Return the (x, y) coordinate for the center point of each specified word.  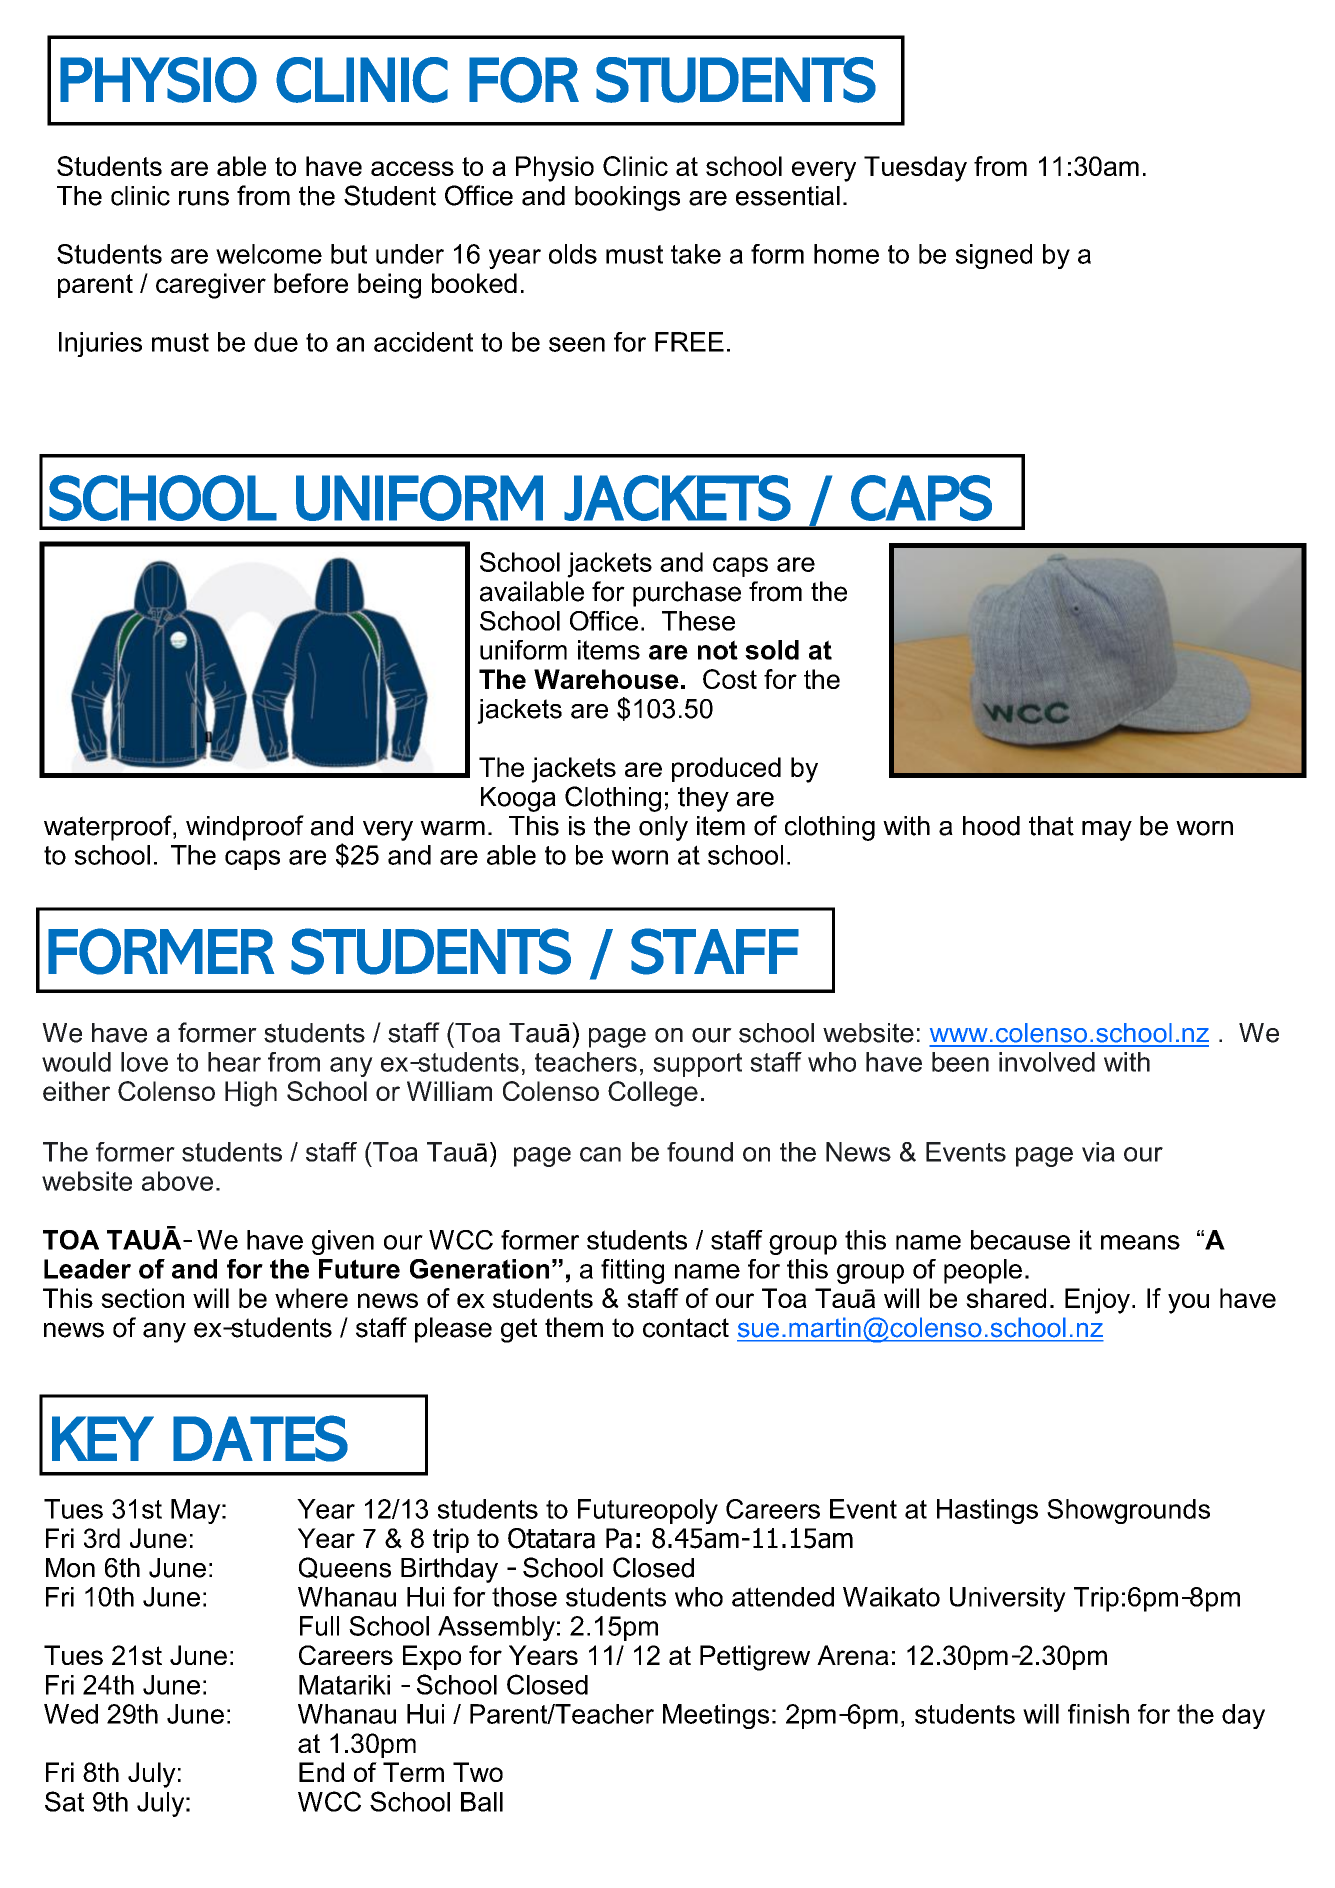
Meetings (716, 1716)
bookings (627, 198)
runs (204, 198)
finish (1098, 1714)
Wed (71, 1714)
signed (994, 256)
